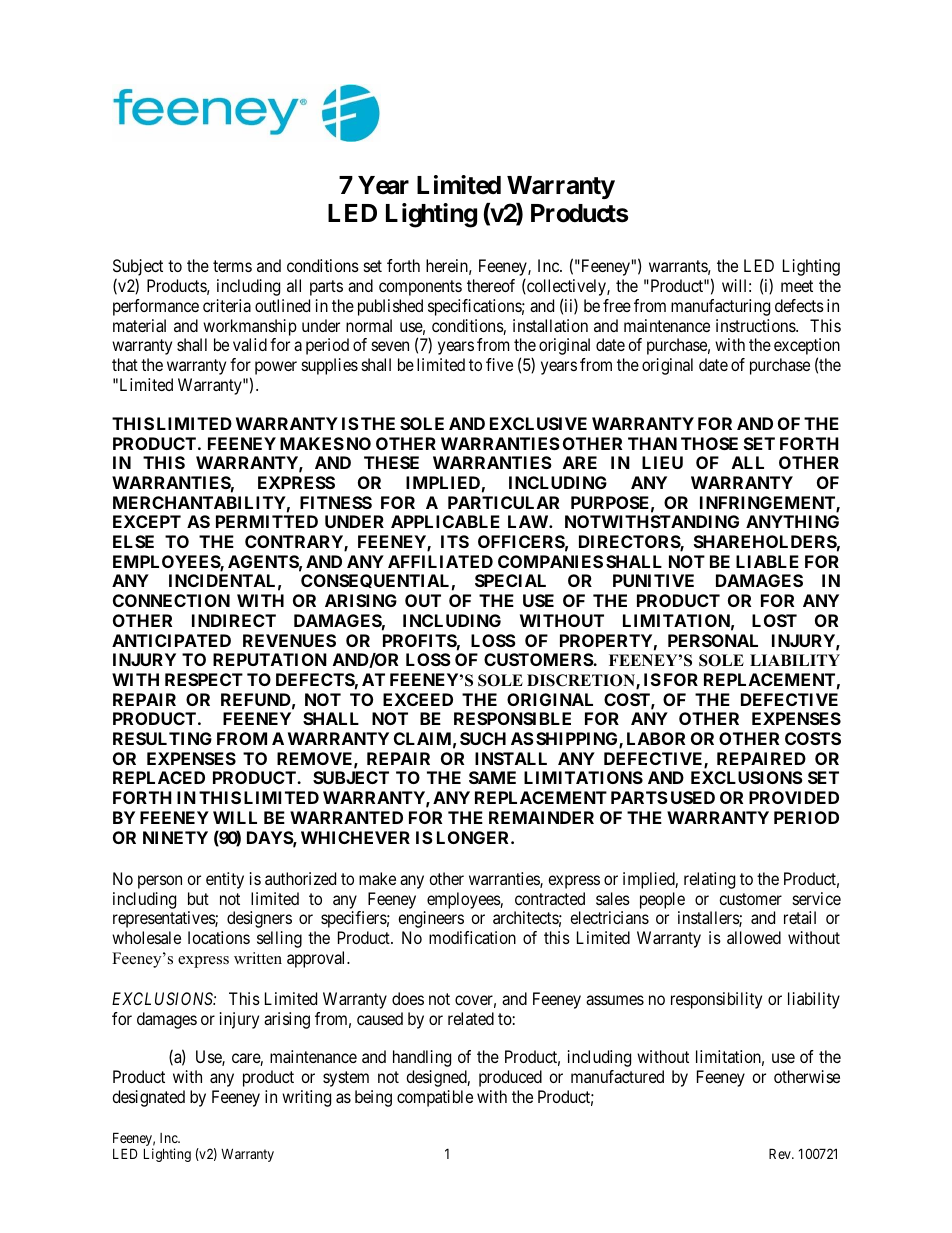  I want to click on criteria, so click(227, 305).
